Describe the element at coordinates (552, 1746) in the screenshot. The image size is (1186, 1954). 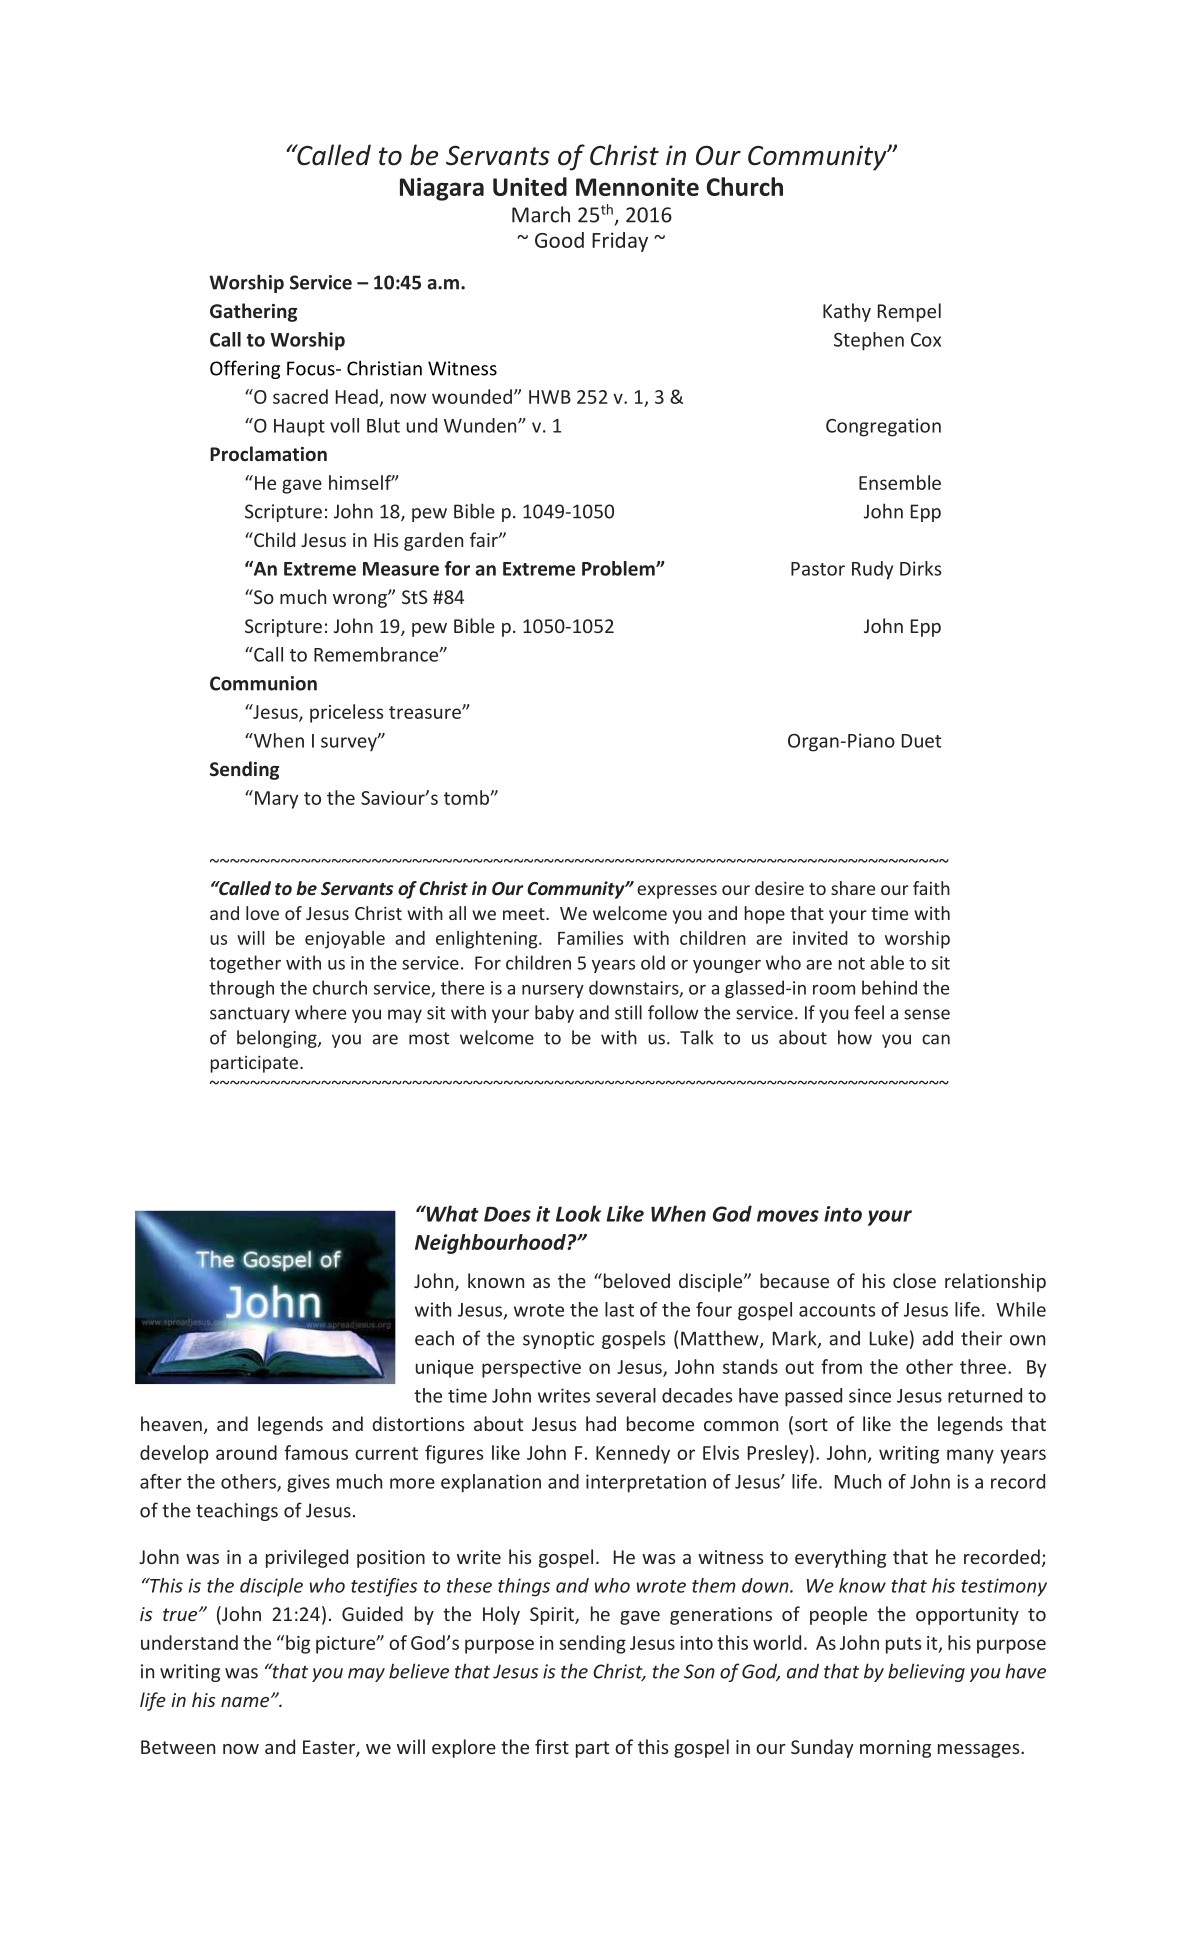
I see `first` at that location.
